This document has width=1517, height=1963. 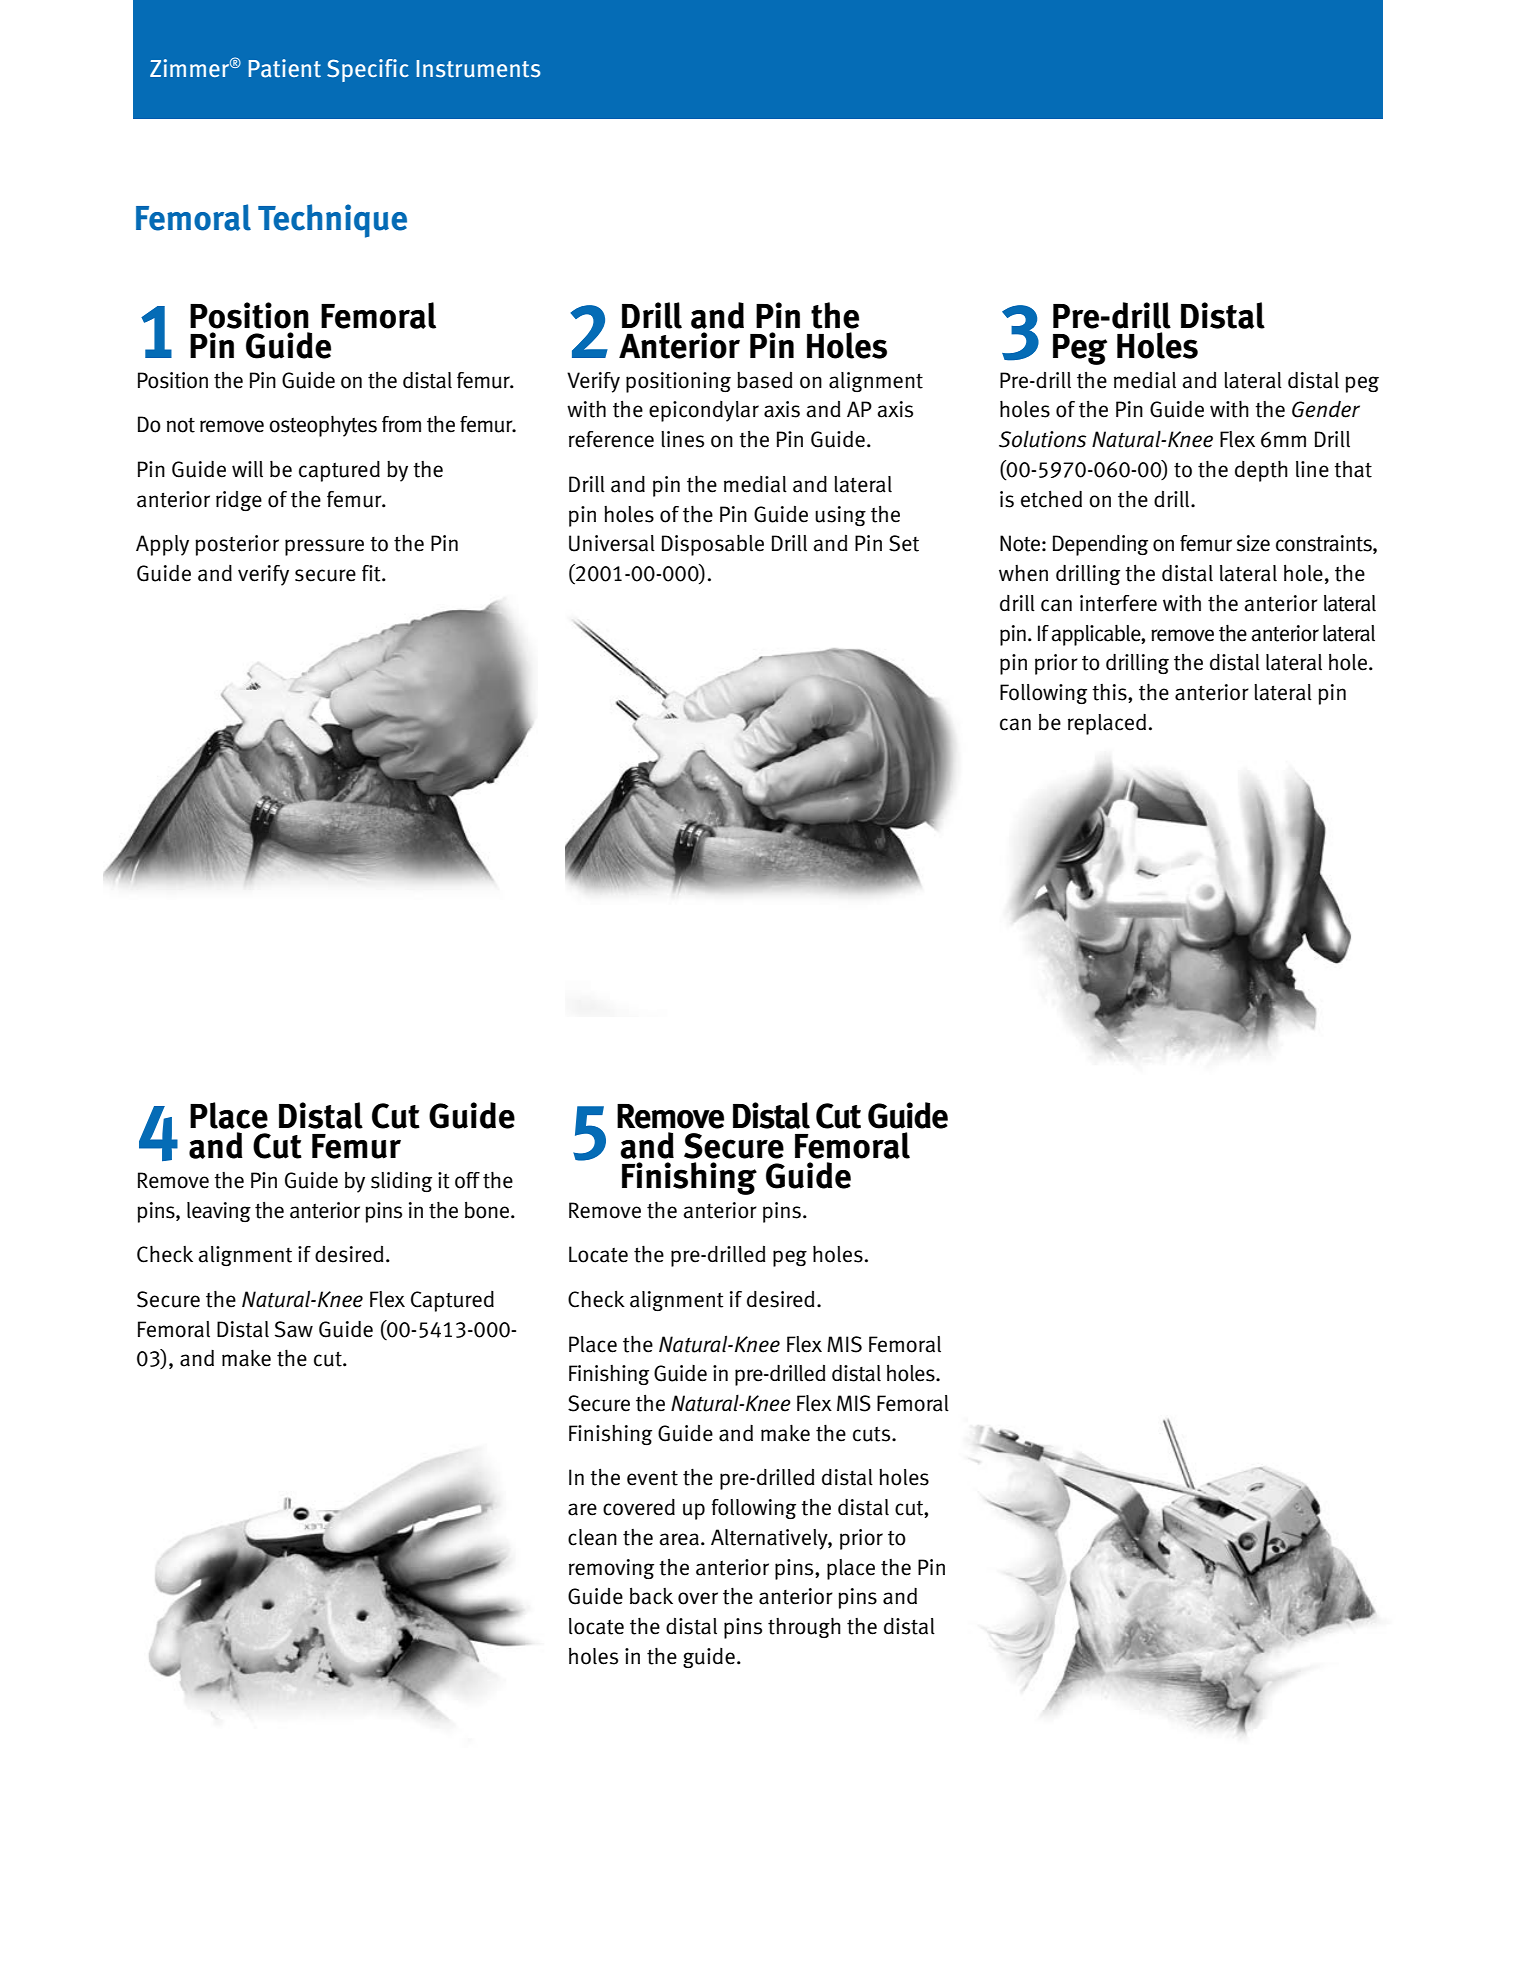 What do you see at coordinates (285, 68) in the document?
I see `Patient` at bounding box center [285, 68].
